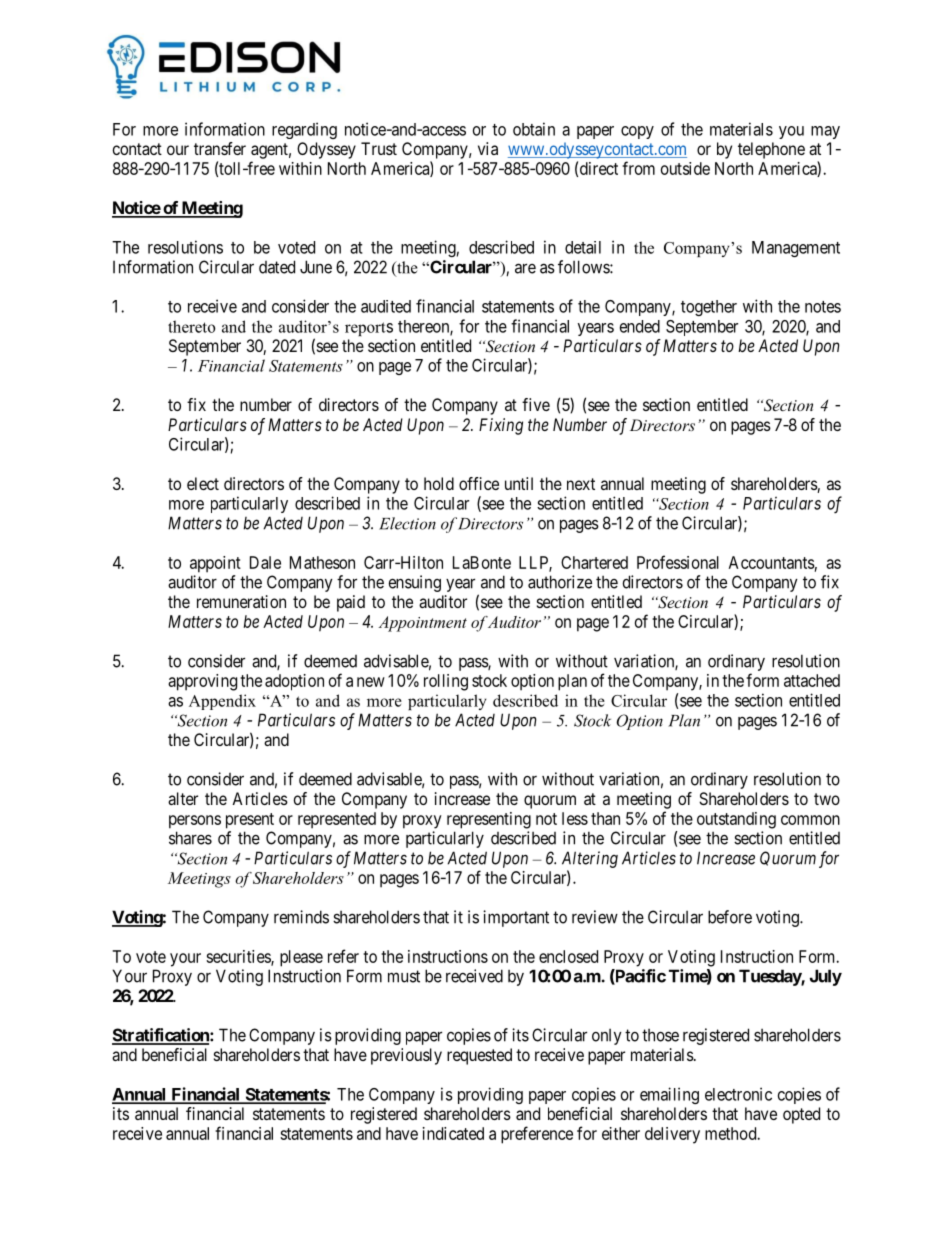 The image size is (952, 1233). What do you see at coordinates (195, 822) in the page?
I see `persons` at bounding box center [195, 822].
